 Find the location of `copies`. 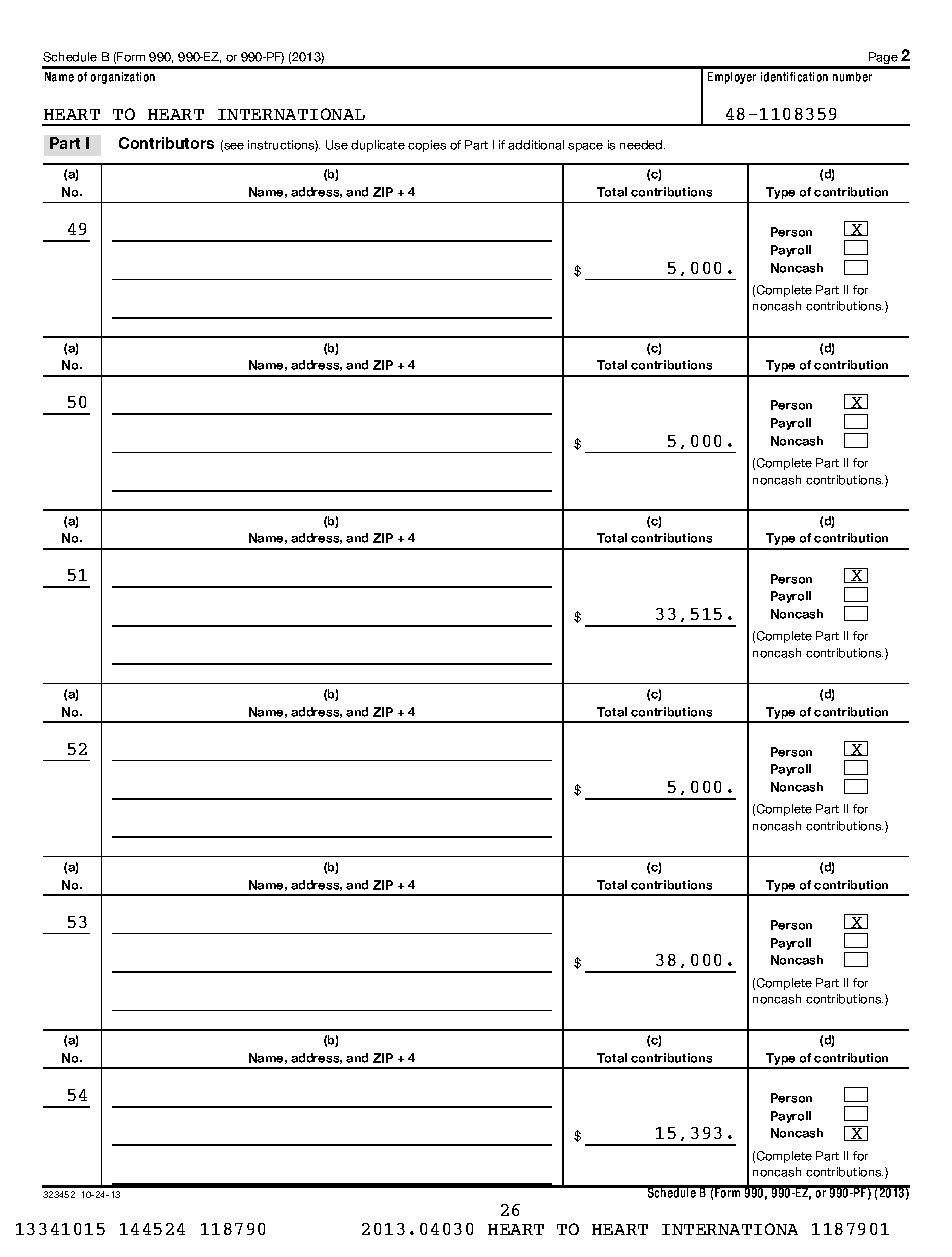

copies is located at coordinates (427, 146).
